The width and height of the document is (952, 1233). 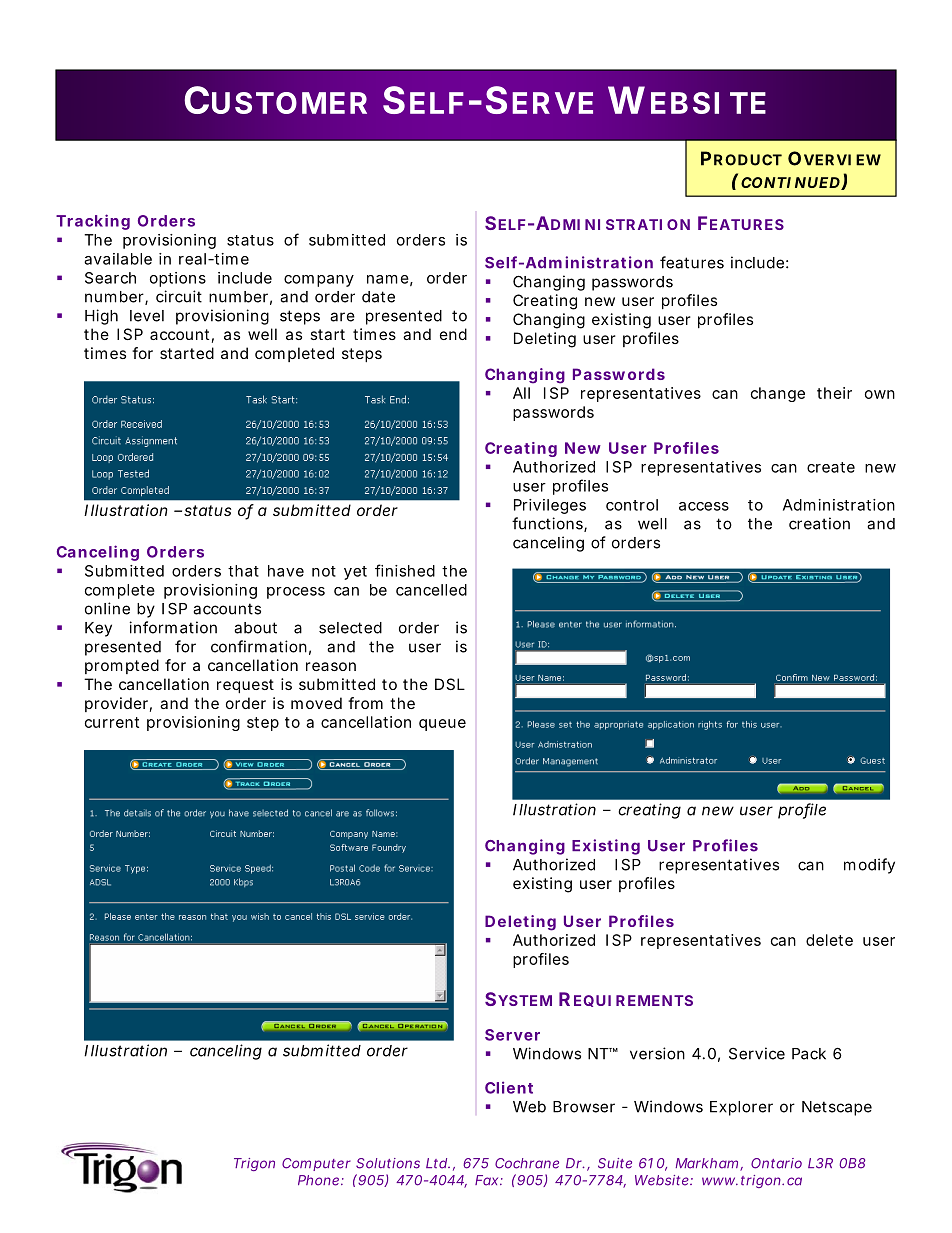 What do you see at coordinates (316, 1164) in the document?
I see `Computer` at bounding box center [316, 1164].
